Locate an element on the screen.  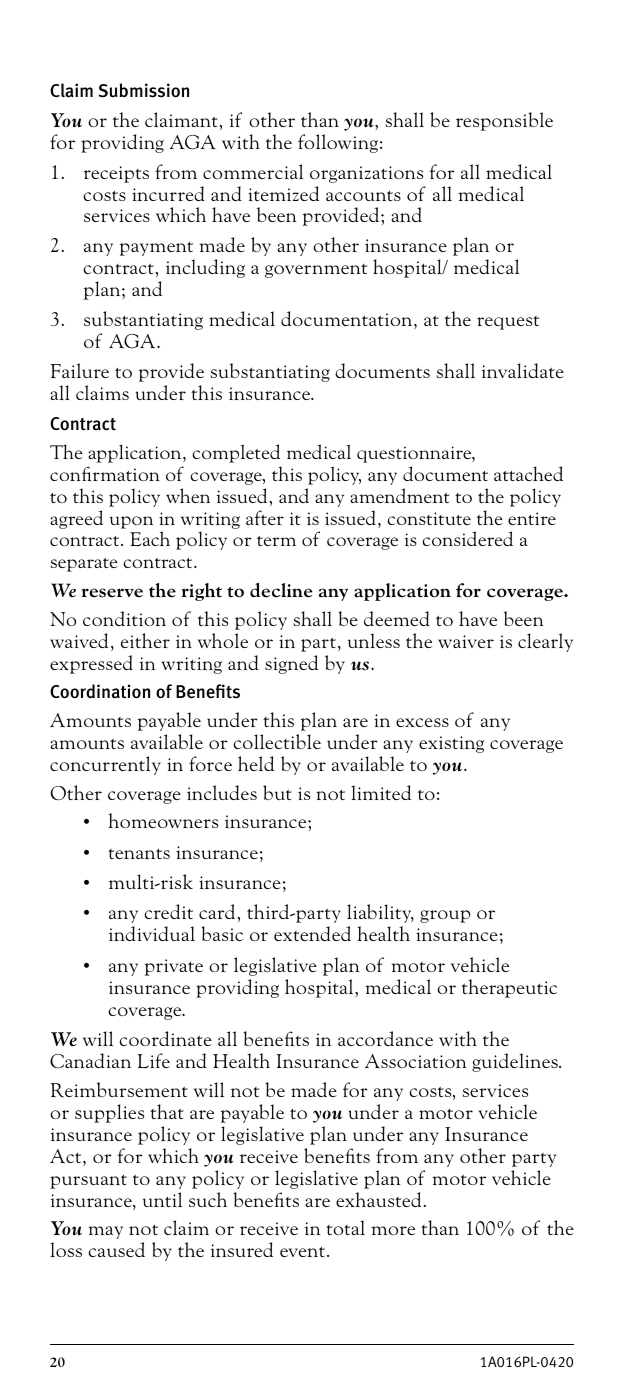
signed is located at coordinates (291, 664).
